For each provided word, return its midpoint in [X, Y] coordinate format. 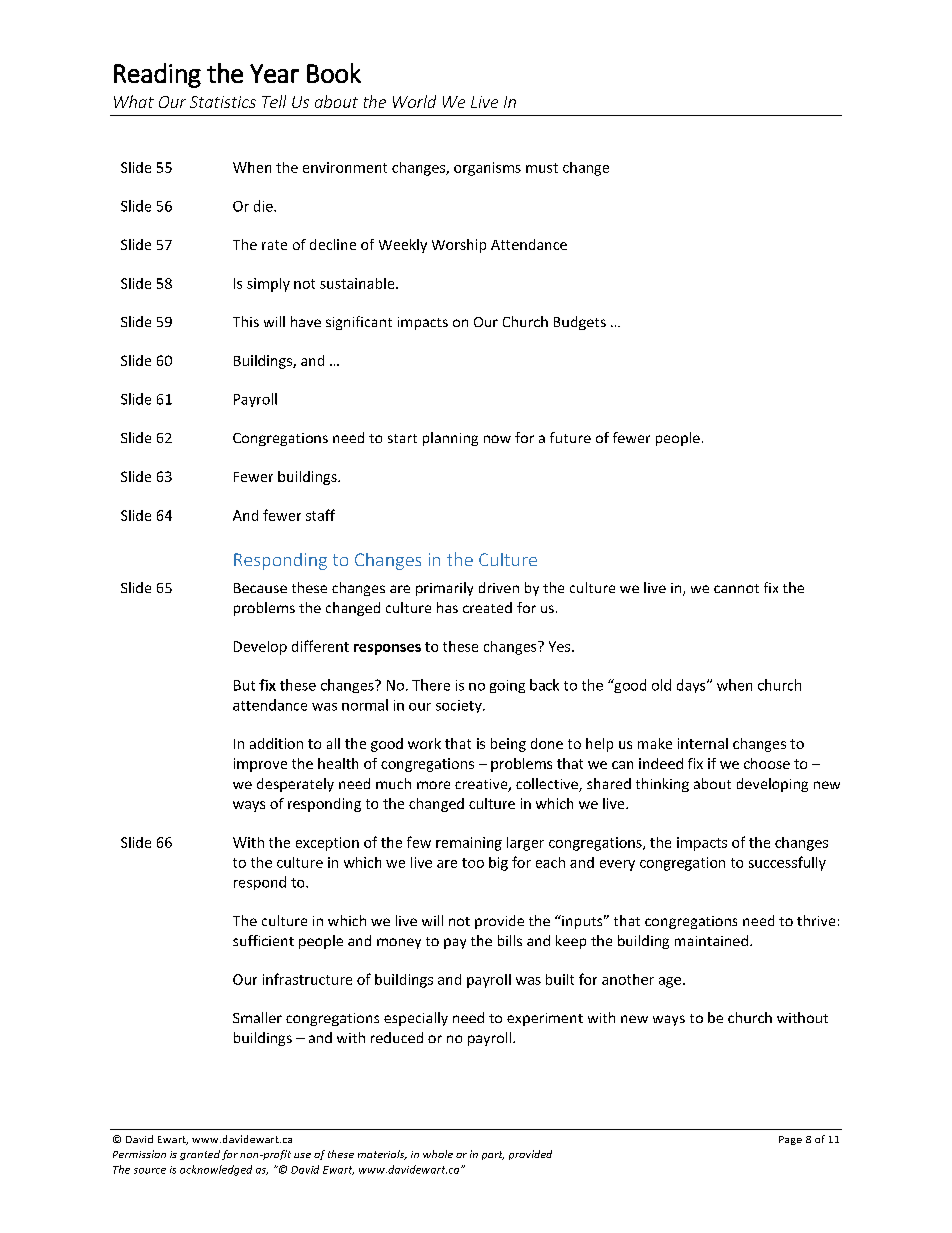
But [244, 685]
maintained [711, 940]
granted [200, 1155]
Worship [459, 246]
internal [703, 743]
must [542, 168]
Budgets [580, 323]
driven [499, 587]
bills [510, 940]
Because [260, 588]
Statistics [223, 102]
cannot [736, 588]
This [246, 321]
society [460, 706]
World [414, 101]
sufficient [263, 940]
